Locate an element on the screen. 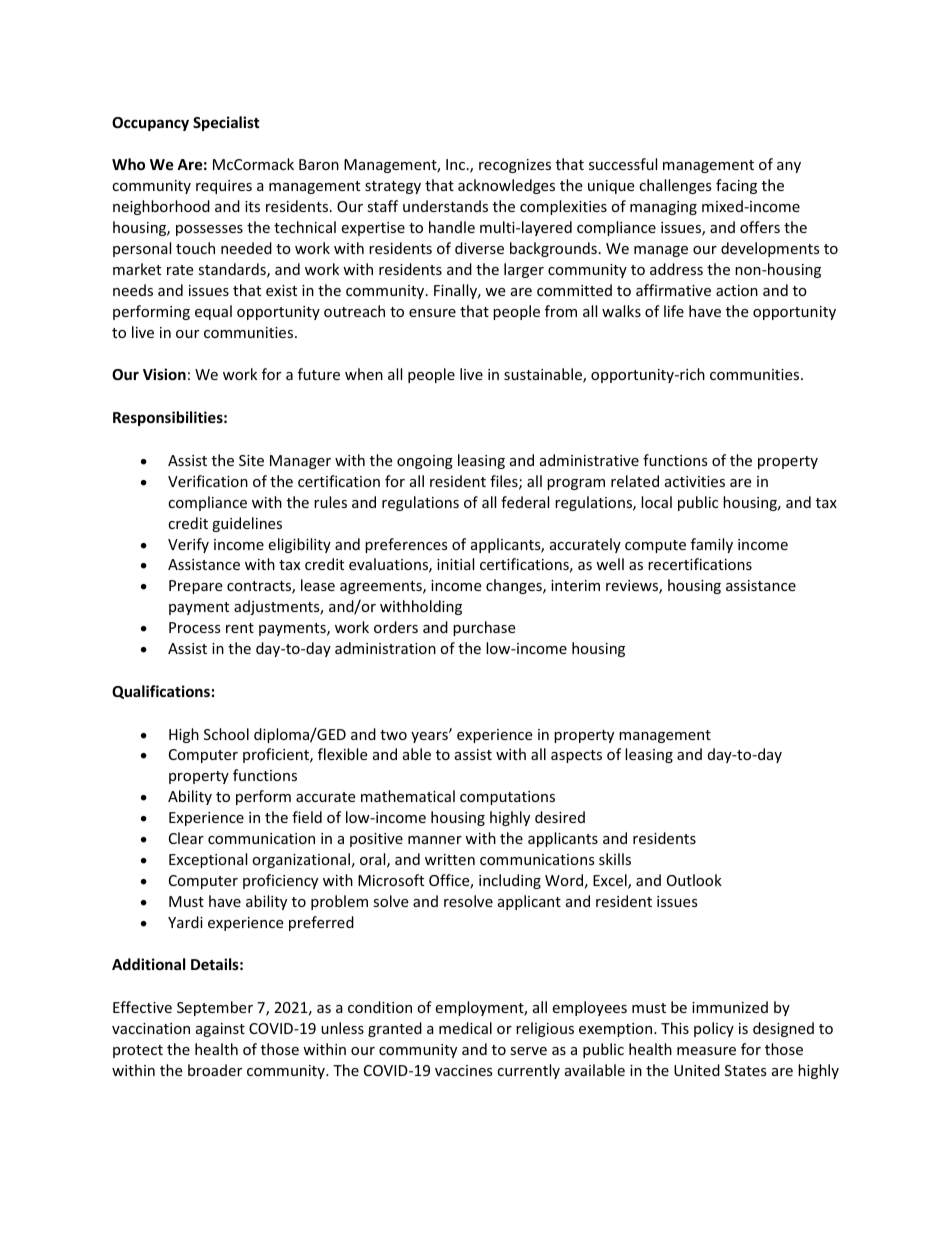 This screenshot has width=952, height=1233. Vision is located at coordinates (164, 374).
